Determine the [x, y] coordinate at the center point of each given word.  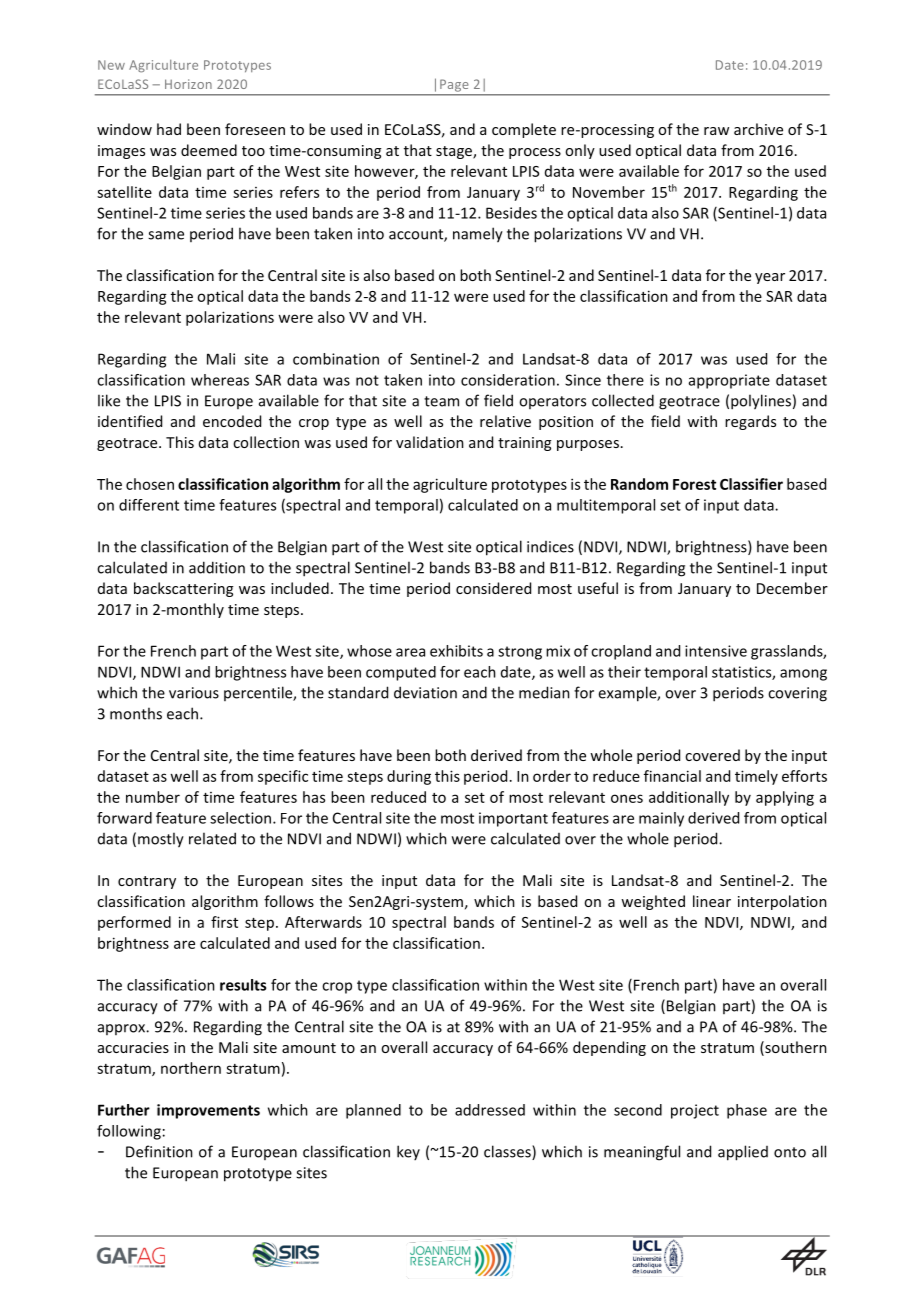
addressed [490, 1110]
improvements [208, 1111]
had [169, 129]
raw [716, 131]
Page [454, 85]
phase [747, 1111]
